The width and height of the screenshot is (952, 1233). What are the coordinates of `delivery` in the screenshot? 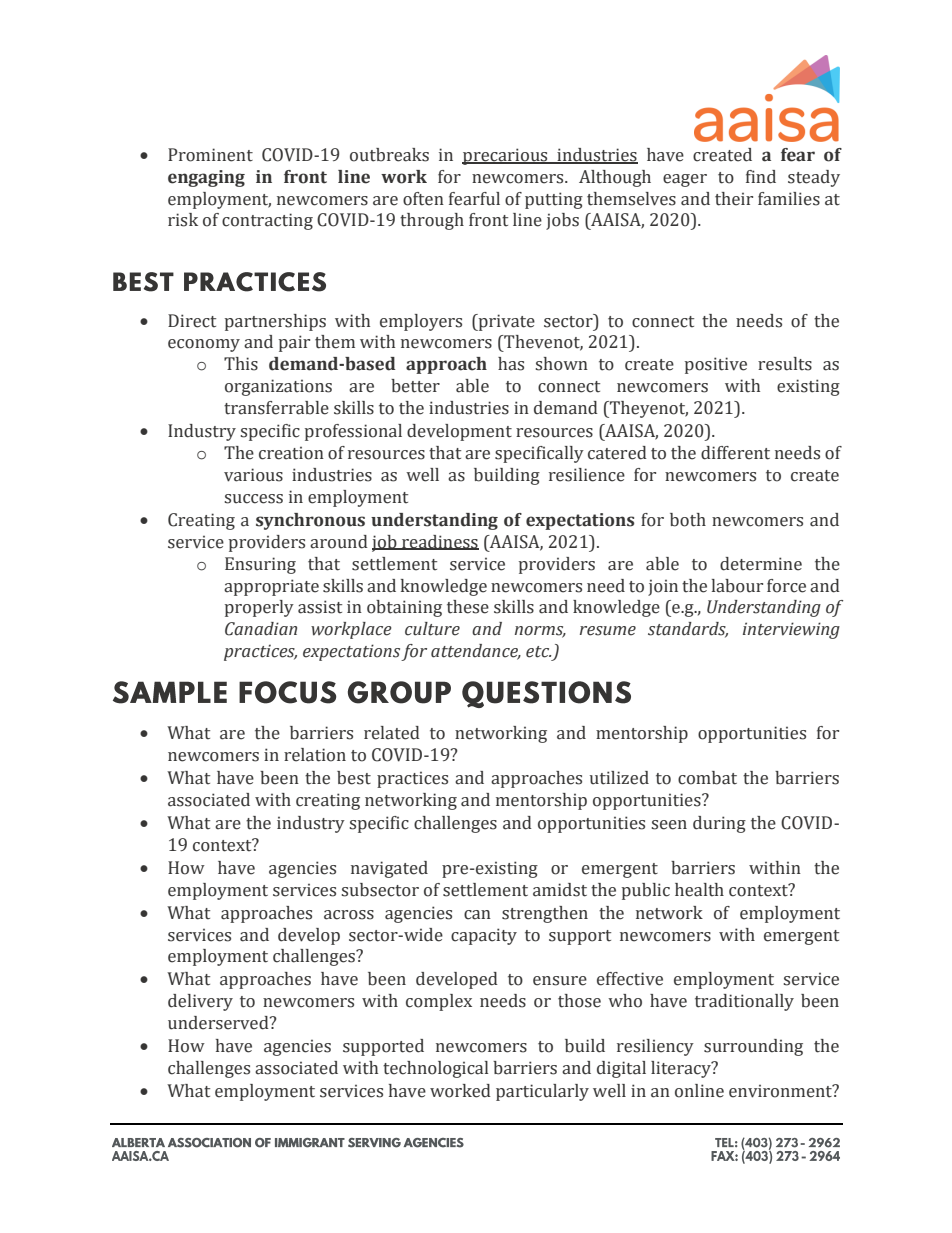 It's located at (200, 1002).
